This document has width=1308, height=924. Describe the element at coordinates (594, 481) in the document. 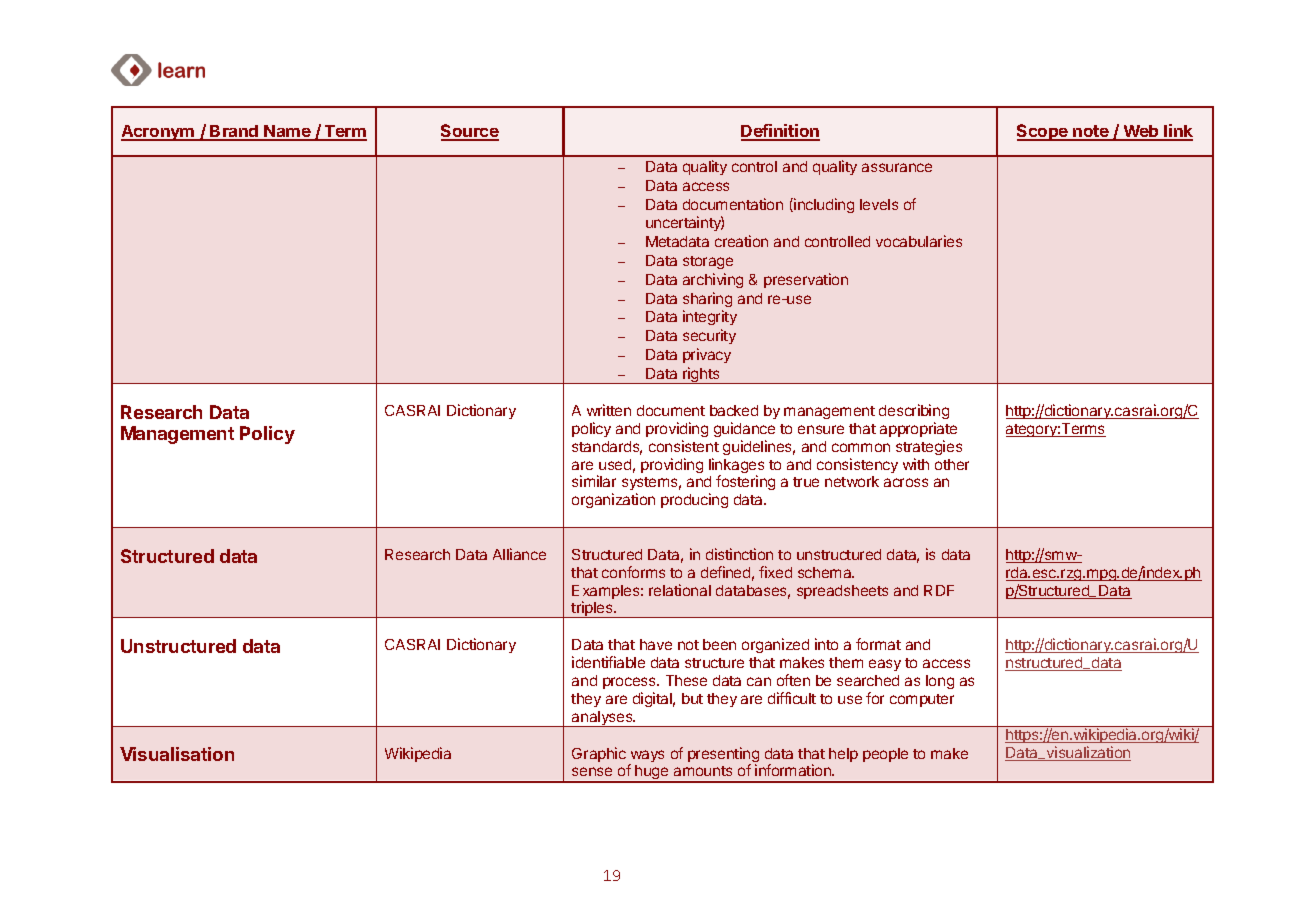

I see `similar` at that location.
